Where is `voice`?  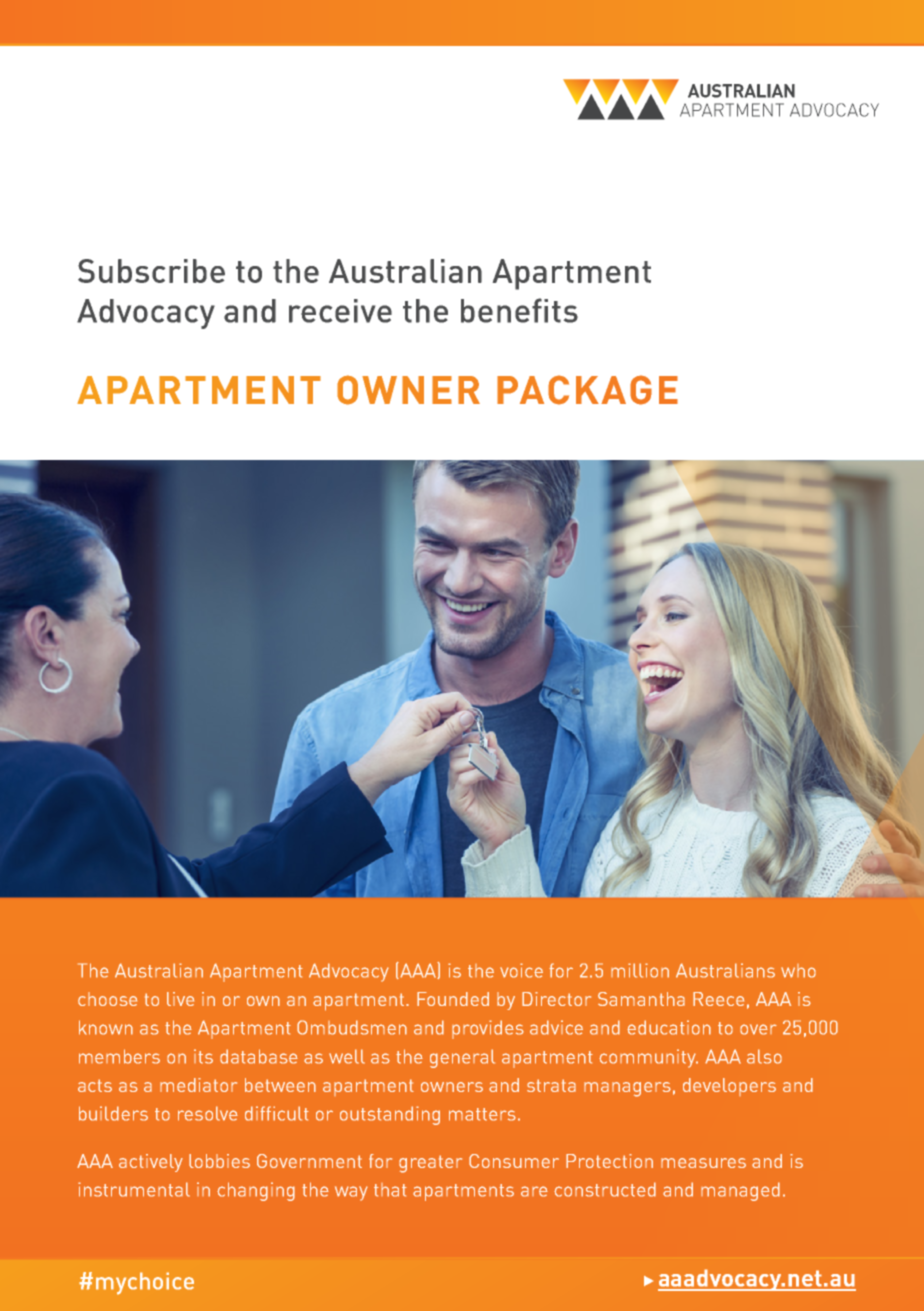 voice is located at coordinates (521, 970).
